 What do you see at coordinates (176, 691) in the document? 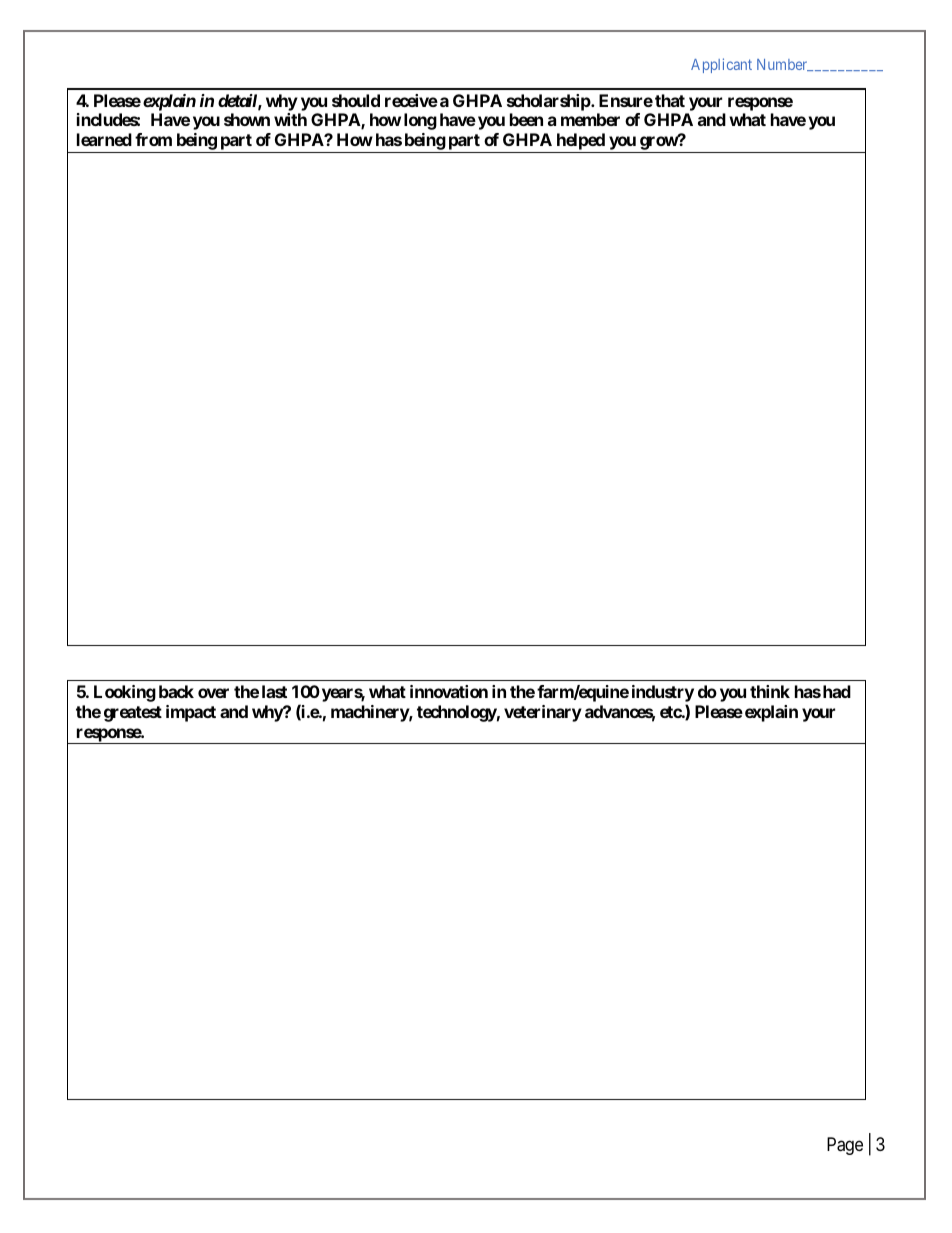
I see `back` at bounding box center [176, 691].
